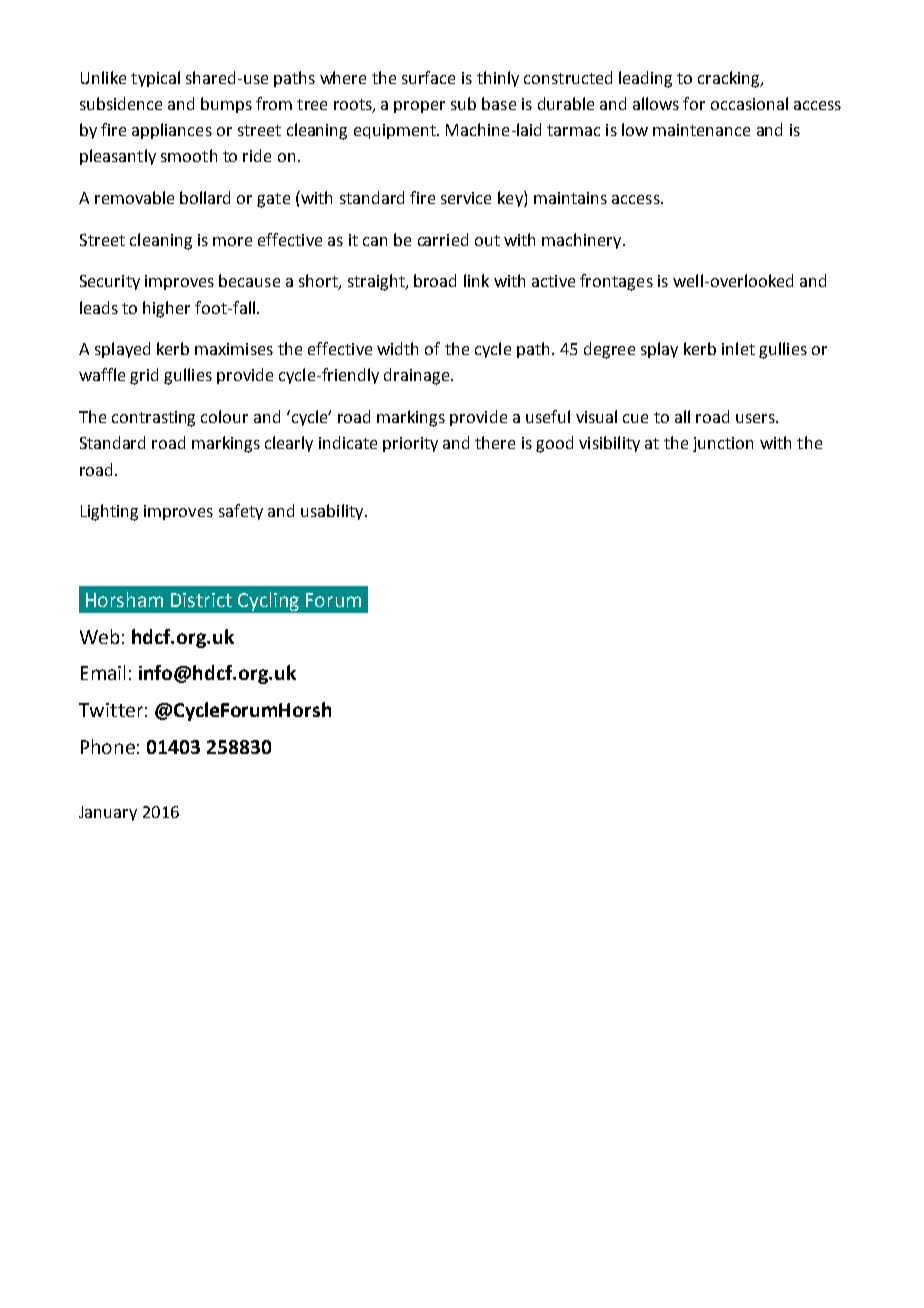 Image resolution: width=924 pixels, height=1308 pixels. Describe the element at coordinates (570, 198) in the screenshot. I see `maintains` at that location.
